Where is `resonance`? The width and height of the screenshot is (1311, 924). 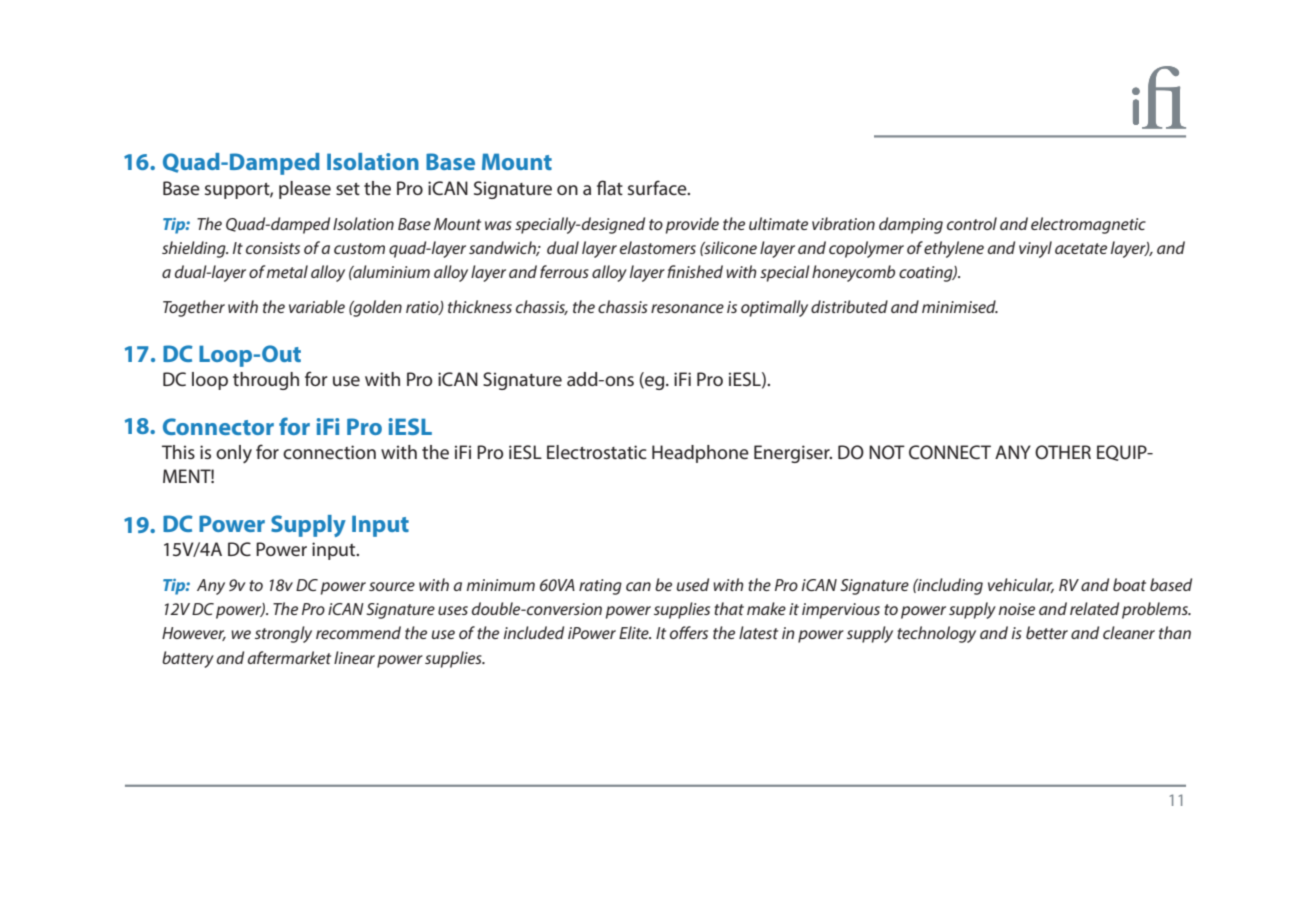 resonance is located at coordinates (687, 308).
